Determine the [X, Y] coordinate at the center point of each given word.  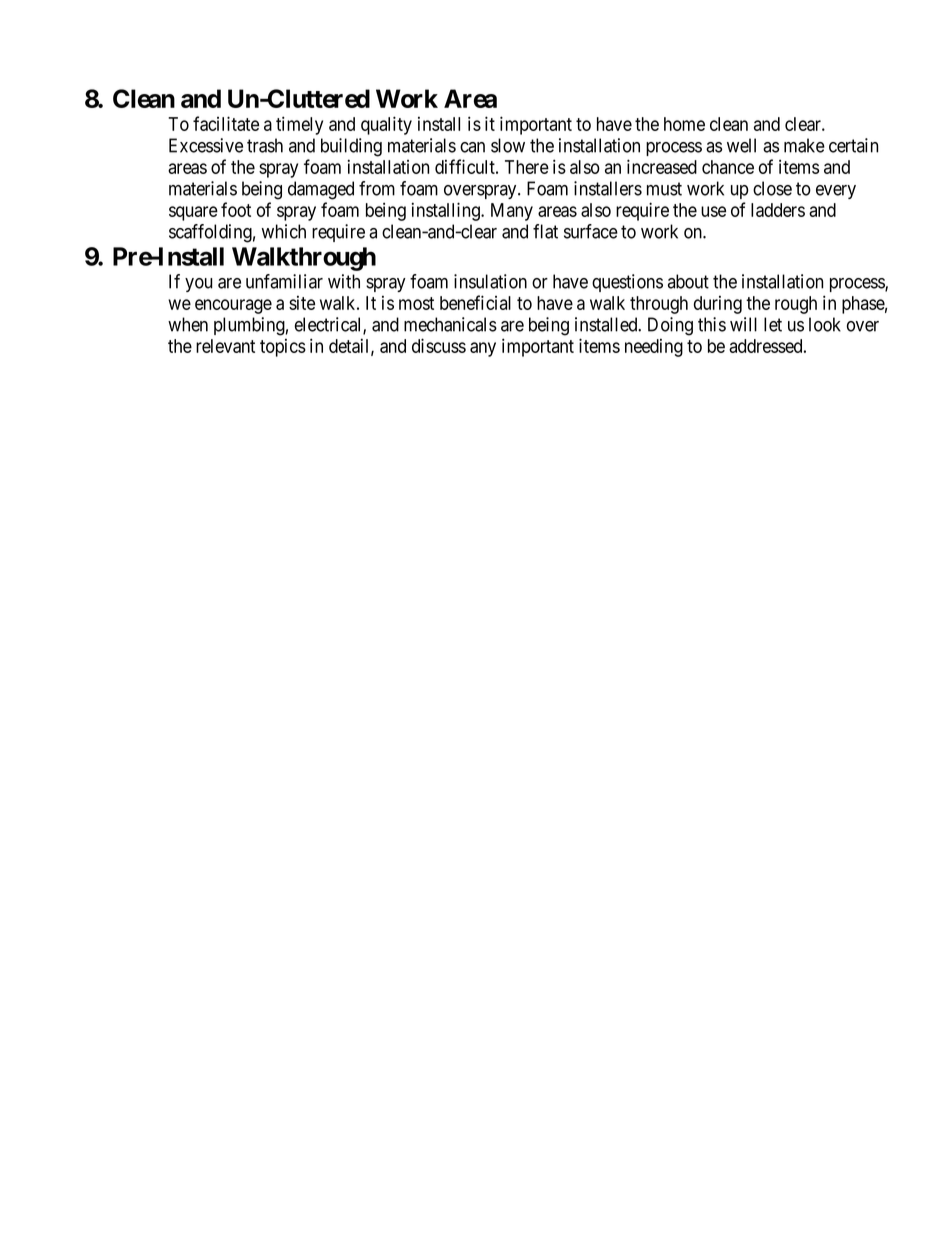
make [804, 145]
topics [283, 348]
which [284, 231]
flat [545, 231]
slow [508, 145]
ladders [778, 210]
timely [299, 125]
